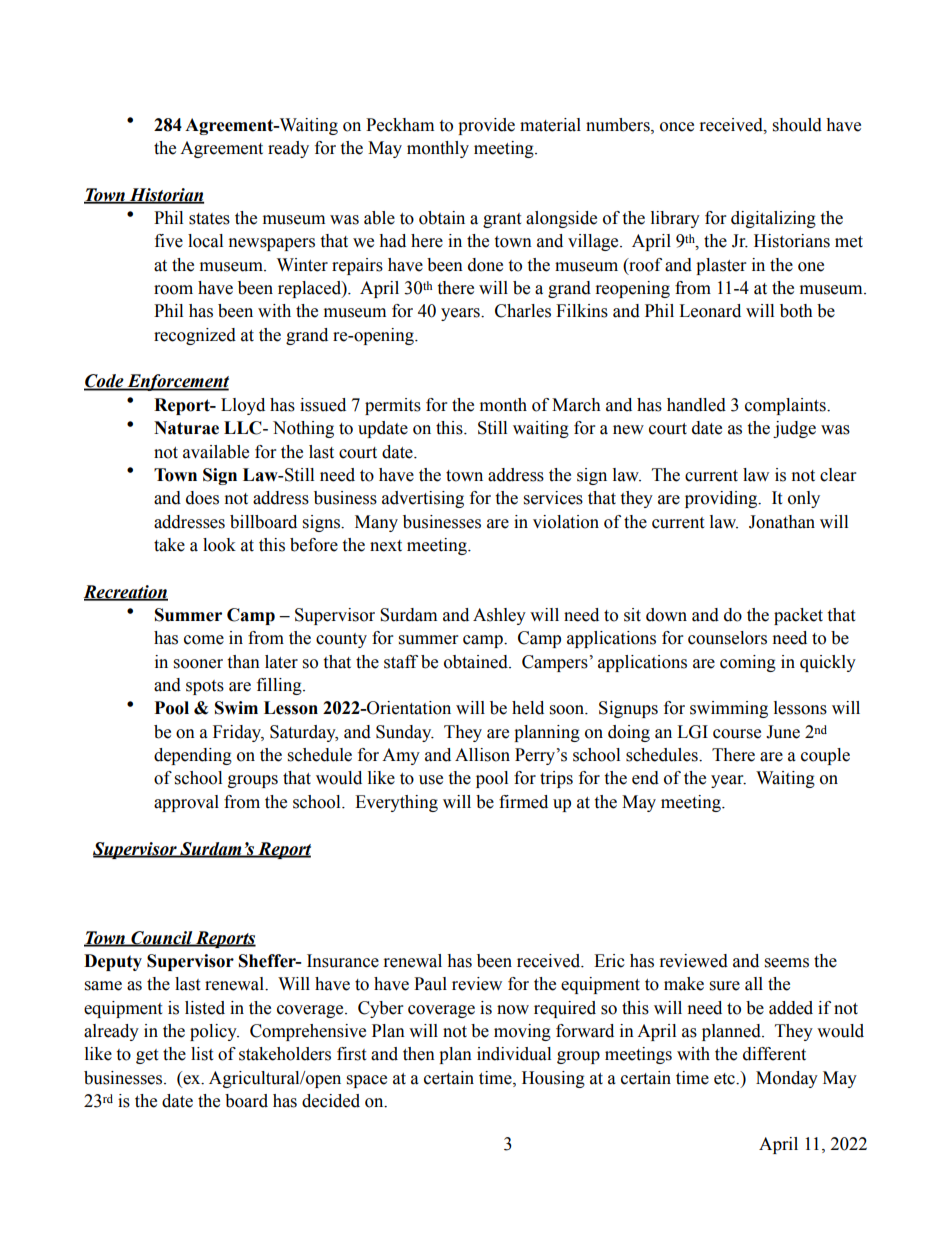  Describe the element at coordinates (514, 1054) in the page. I see `individual` at that location.
